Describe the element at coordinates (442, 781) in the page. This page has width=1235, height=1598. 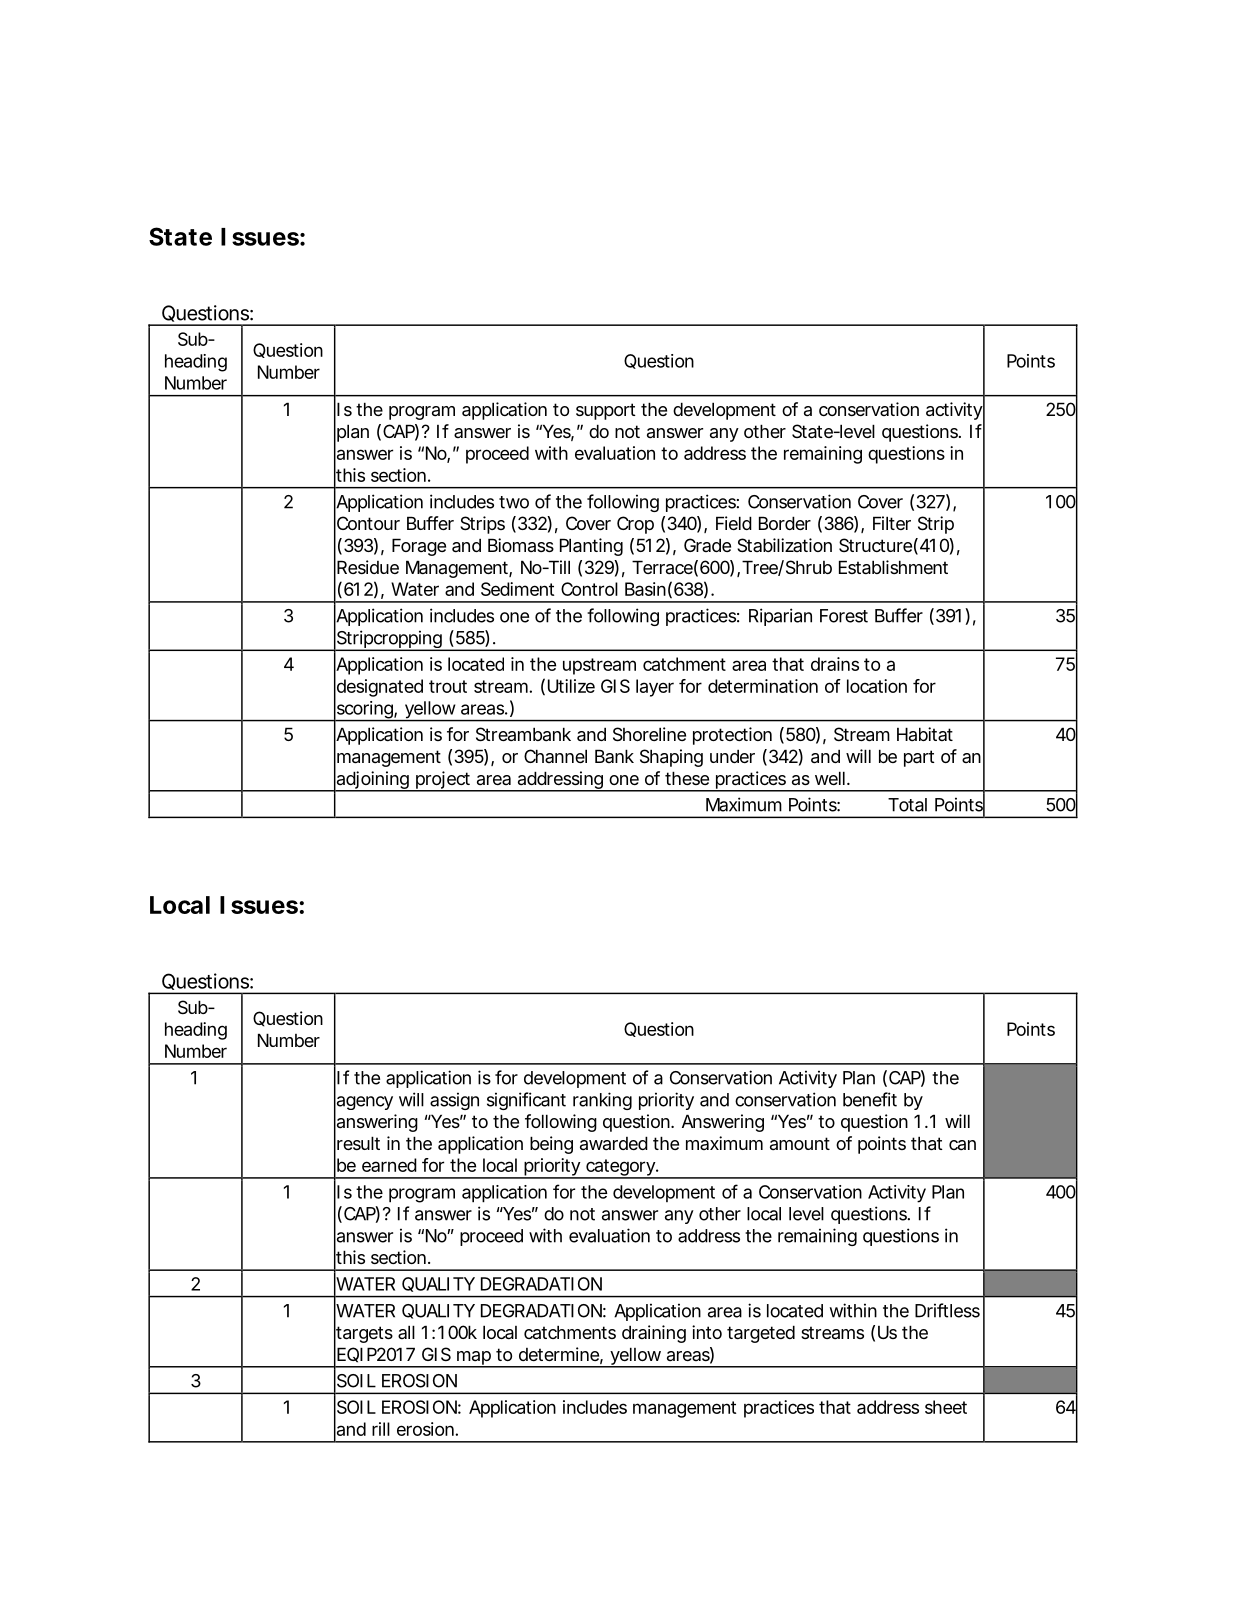
I see `project` at that location.
